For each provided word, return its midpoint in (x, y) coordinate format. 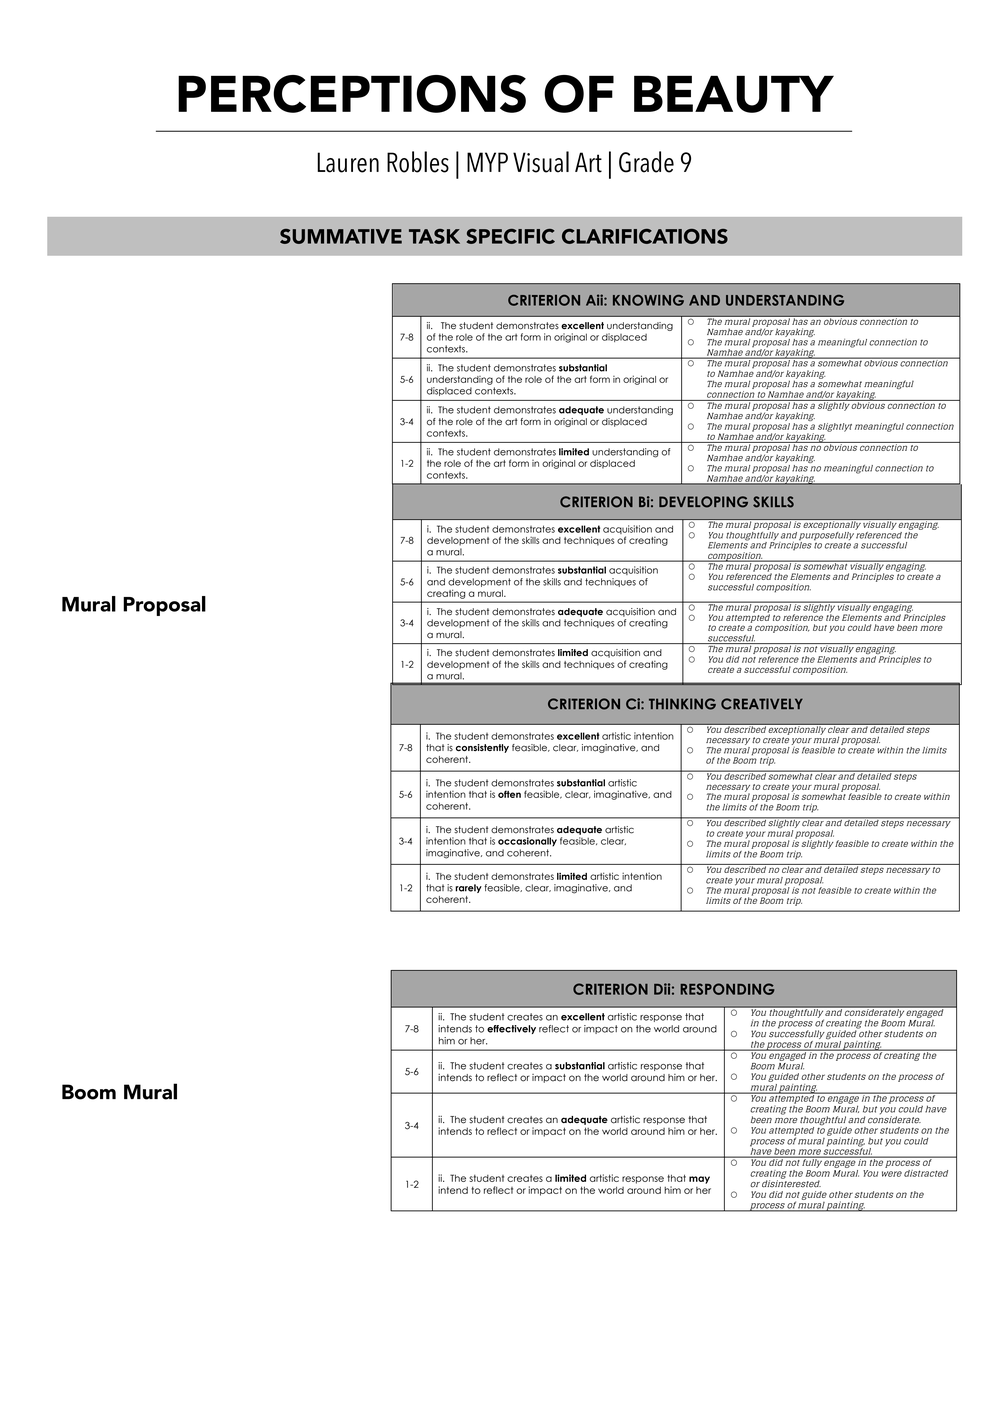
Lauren (348, 162)
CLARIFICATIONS (645, 236)
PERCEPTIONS (352, 94)
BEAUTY (734, 94)
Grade (646, 162)
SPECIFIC (511, 236)
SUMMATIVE (341, 236)
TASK (434, 236)
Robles (418, 162)
